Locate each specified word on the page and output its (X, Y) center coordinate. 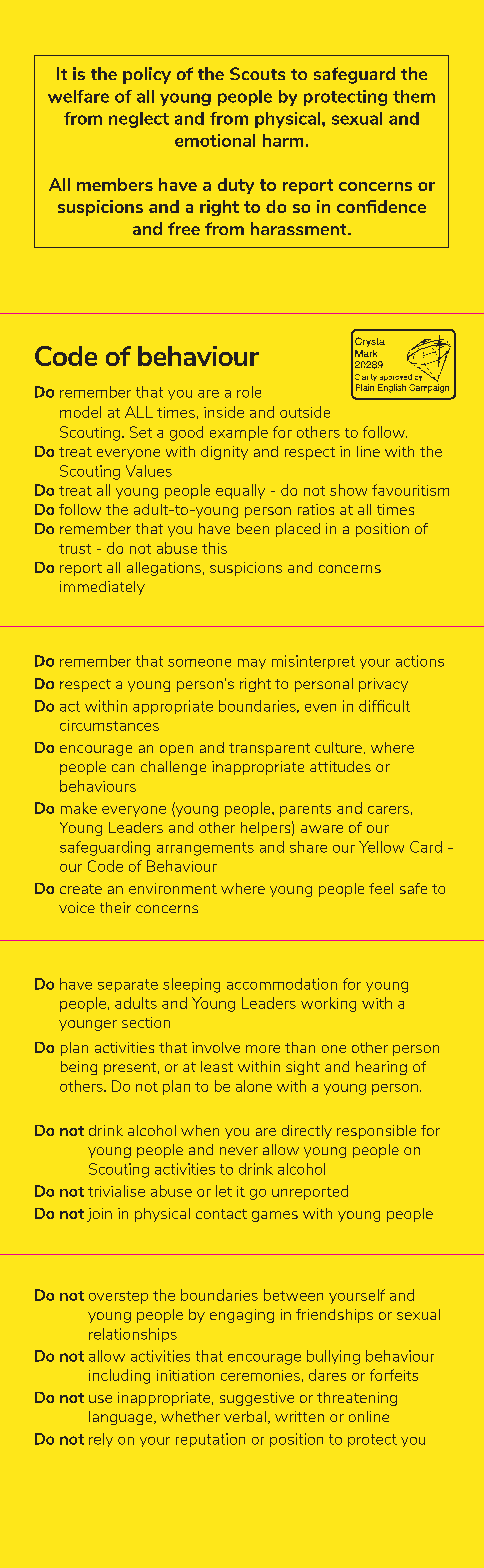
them (414, 96)
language (122, 1418)
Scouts (257, 73)
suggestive (257, 1399)
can (123, 768)
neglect (139, 120)
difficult (384, 706)
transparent (269, 749)
